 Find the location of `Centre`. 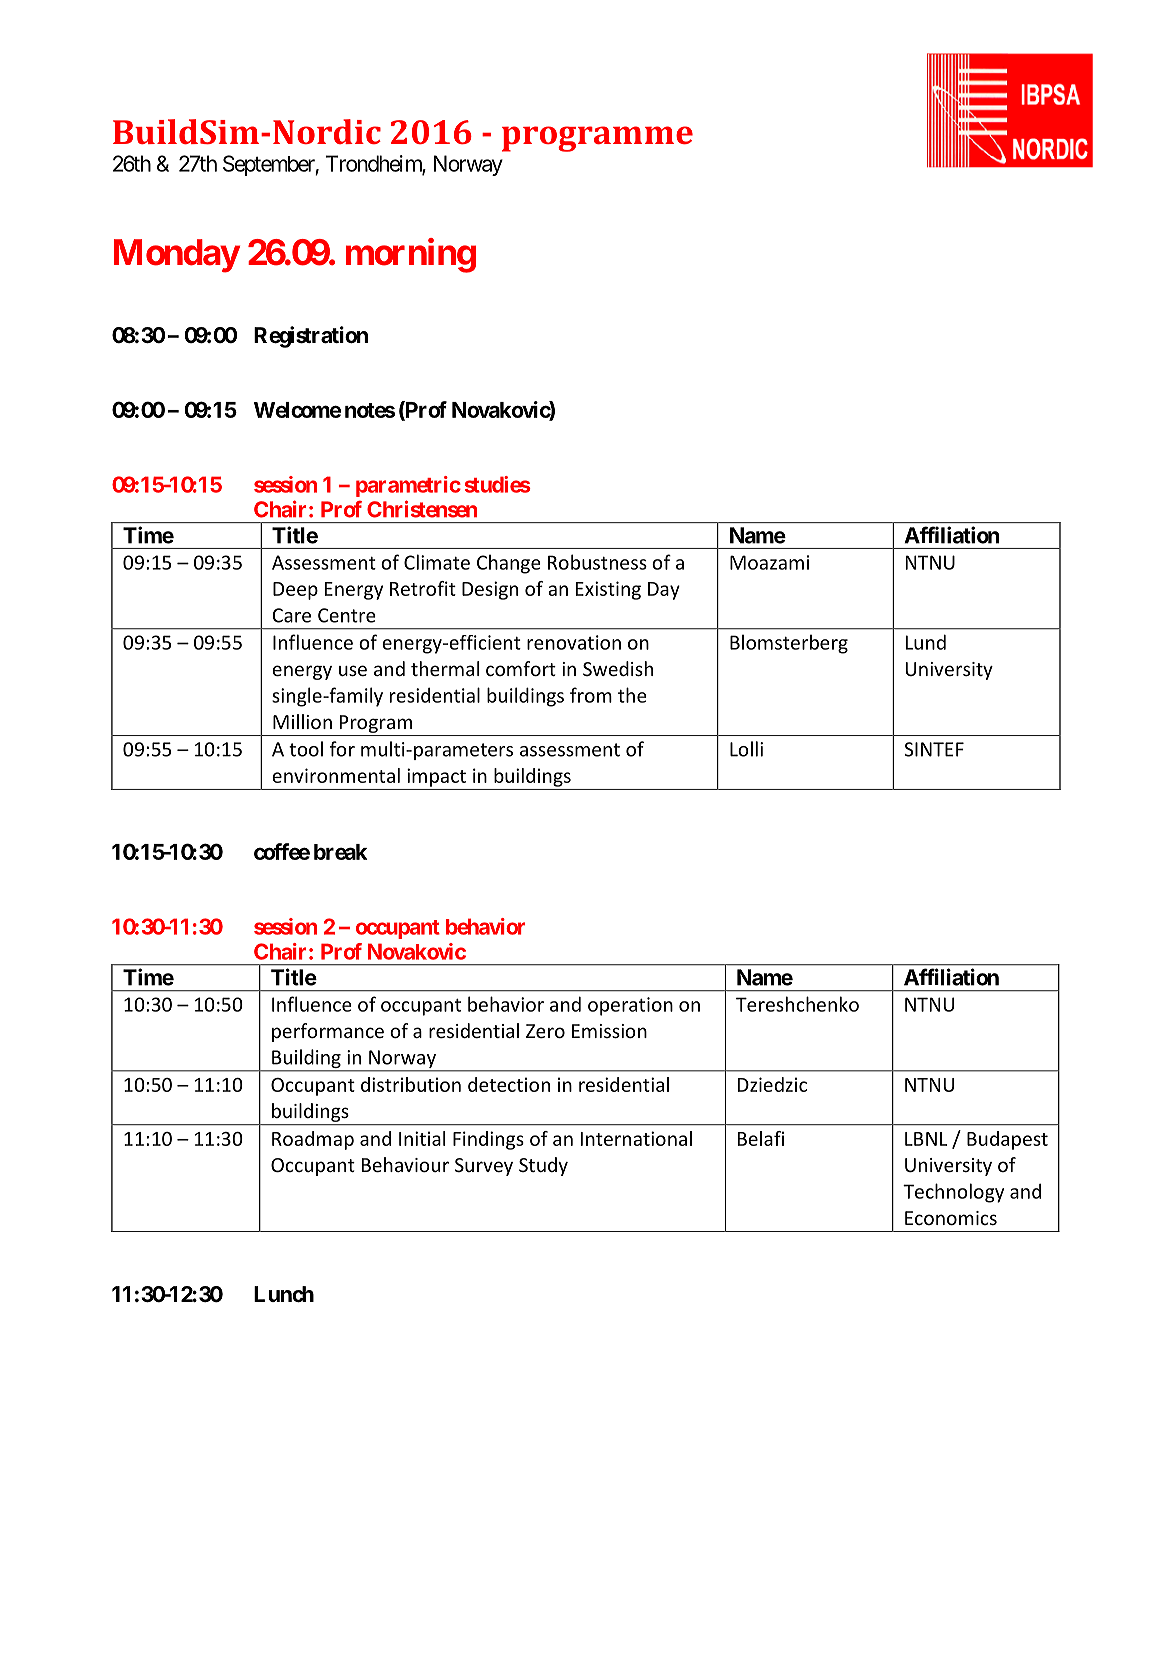

Centre is located at coordinates (347, 615).
